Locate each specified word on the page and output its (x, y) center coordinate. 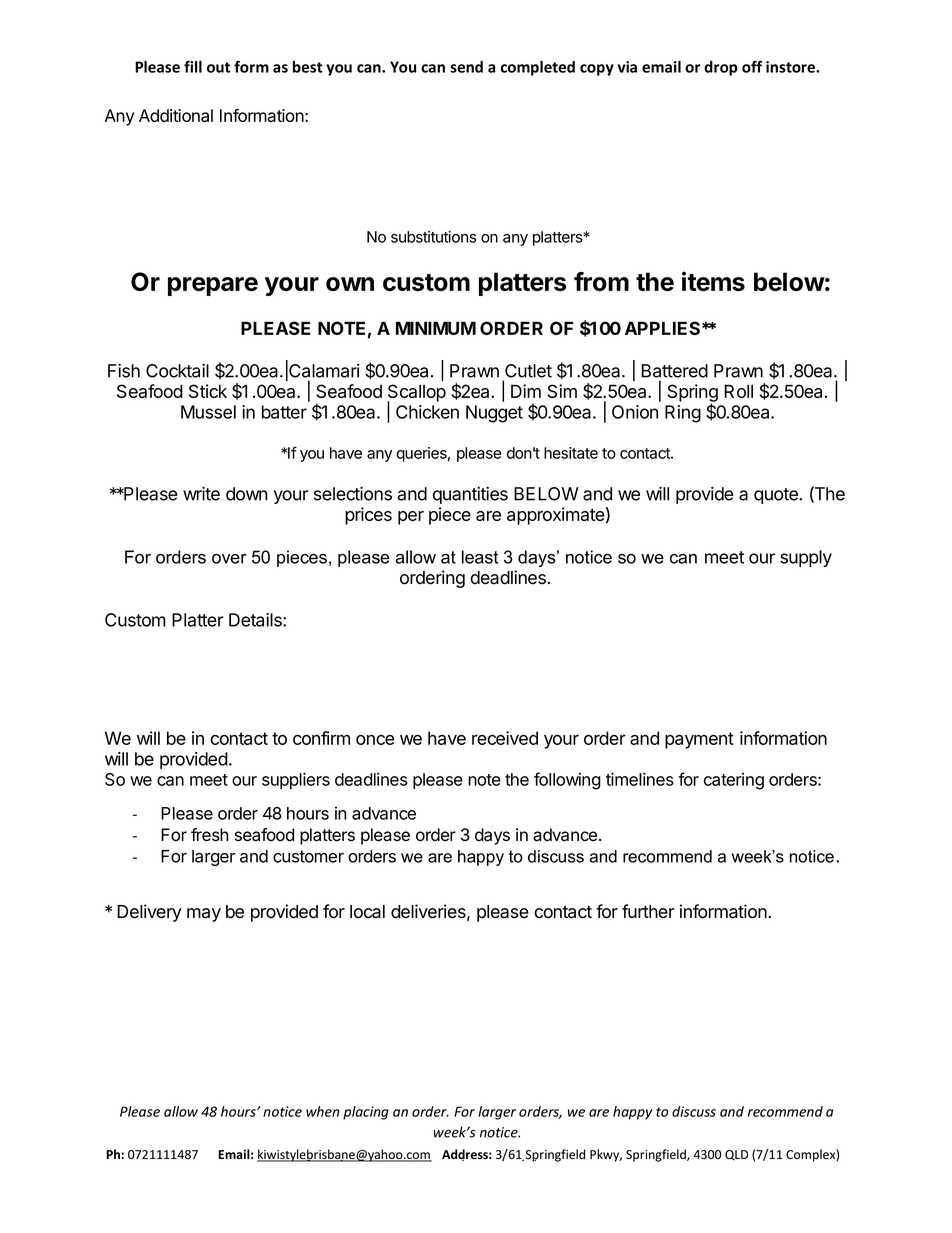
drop (721, 68)
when (323, 1111)
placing (366, 1113)
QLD (736, 1155)
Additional (176, 115)
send (466, 67)
